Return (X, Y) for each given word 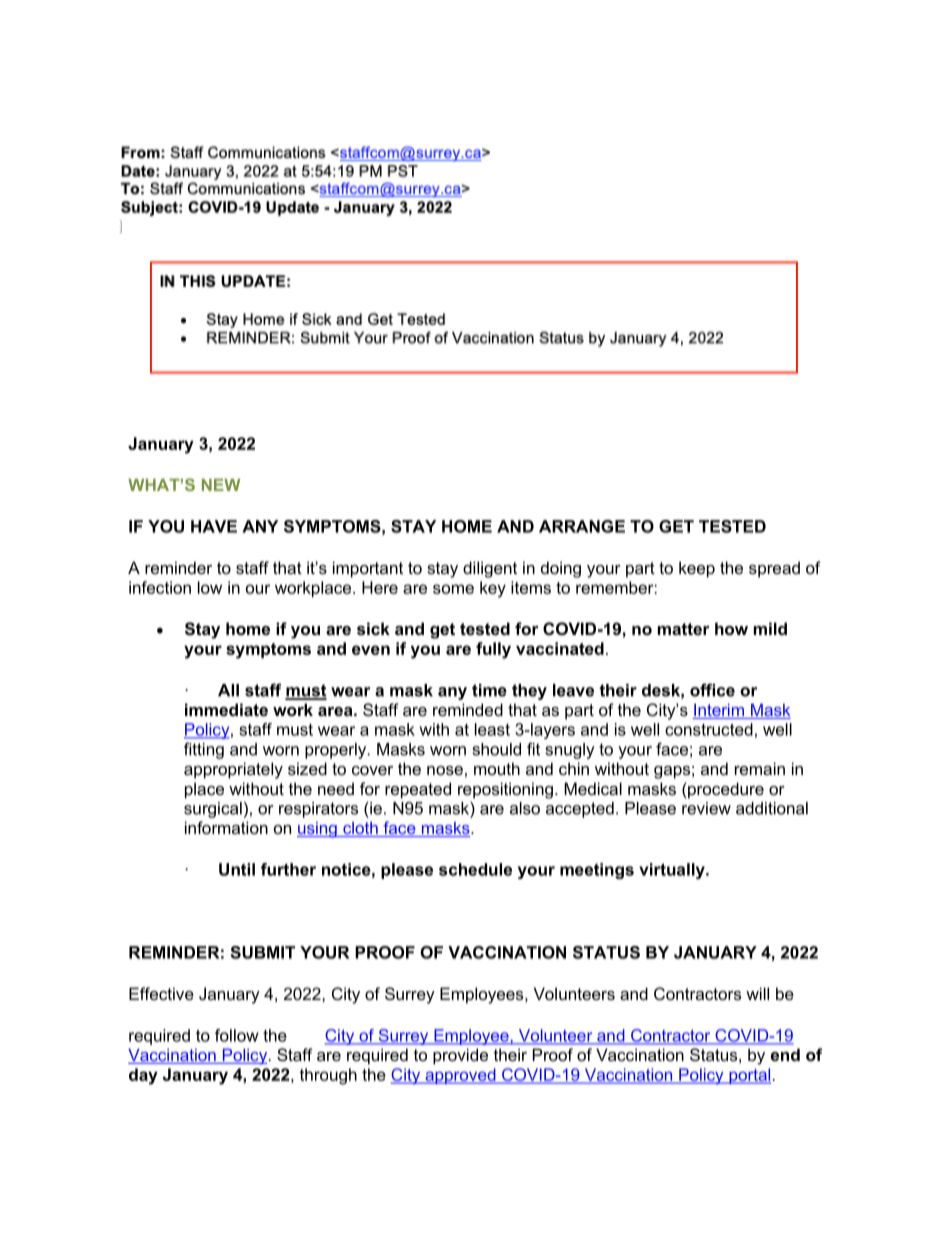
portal (749, 1076)
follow (237, 1035)
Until (237, 869)
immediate (226, 709)
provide (460, 1056)
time (489, 690)
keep (697, 569)
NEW (221, 485)
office (712, 690)
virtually (673, 871)
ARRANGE (582, 526)
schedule (475, 869)
